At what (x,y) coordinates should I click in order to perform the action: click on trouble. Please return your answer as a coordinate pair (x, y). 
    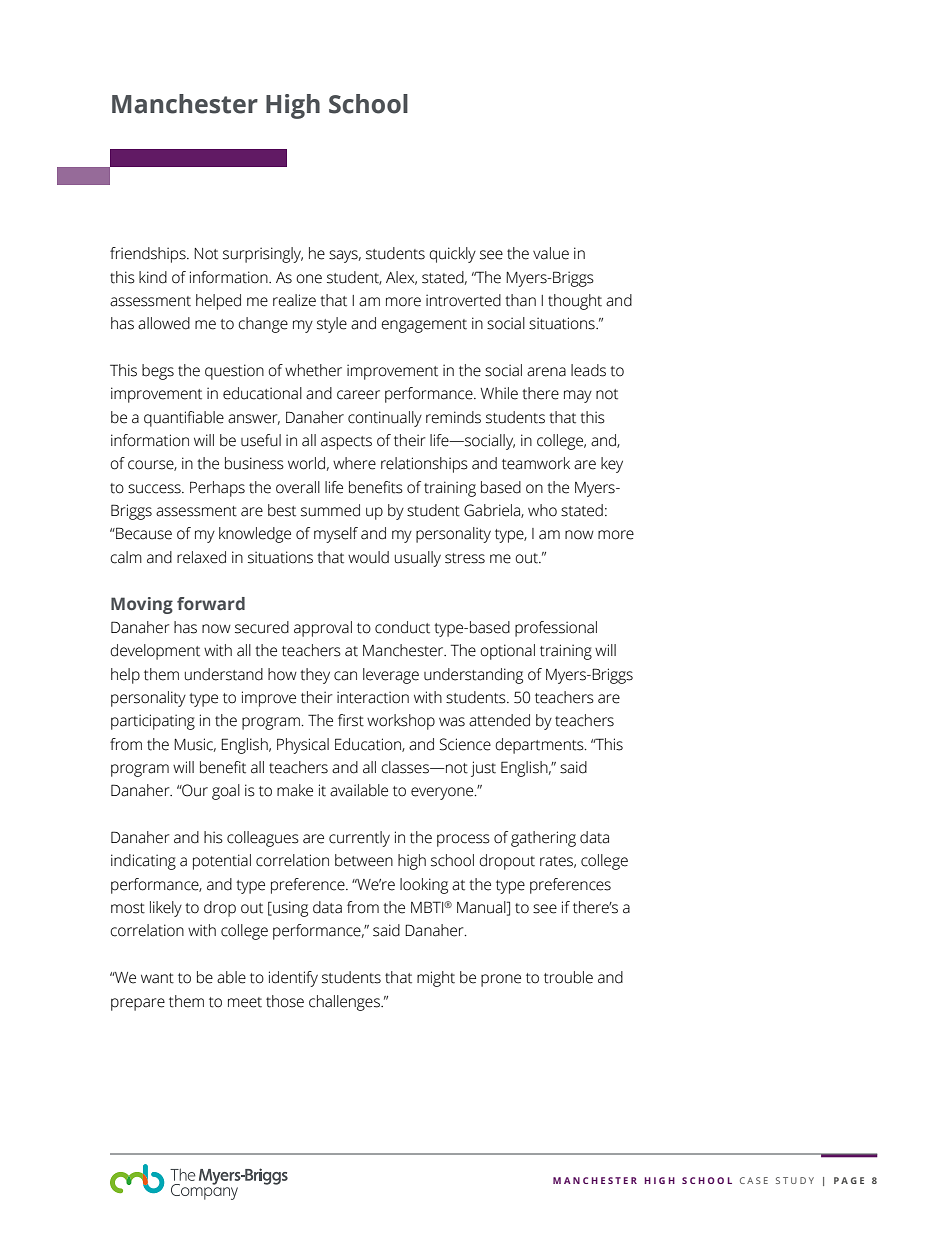
    Looking at the image, I should click on (568, 977).
